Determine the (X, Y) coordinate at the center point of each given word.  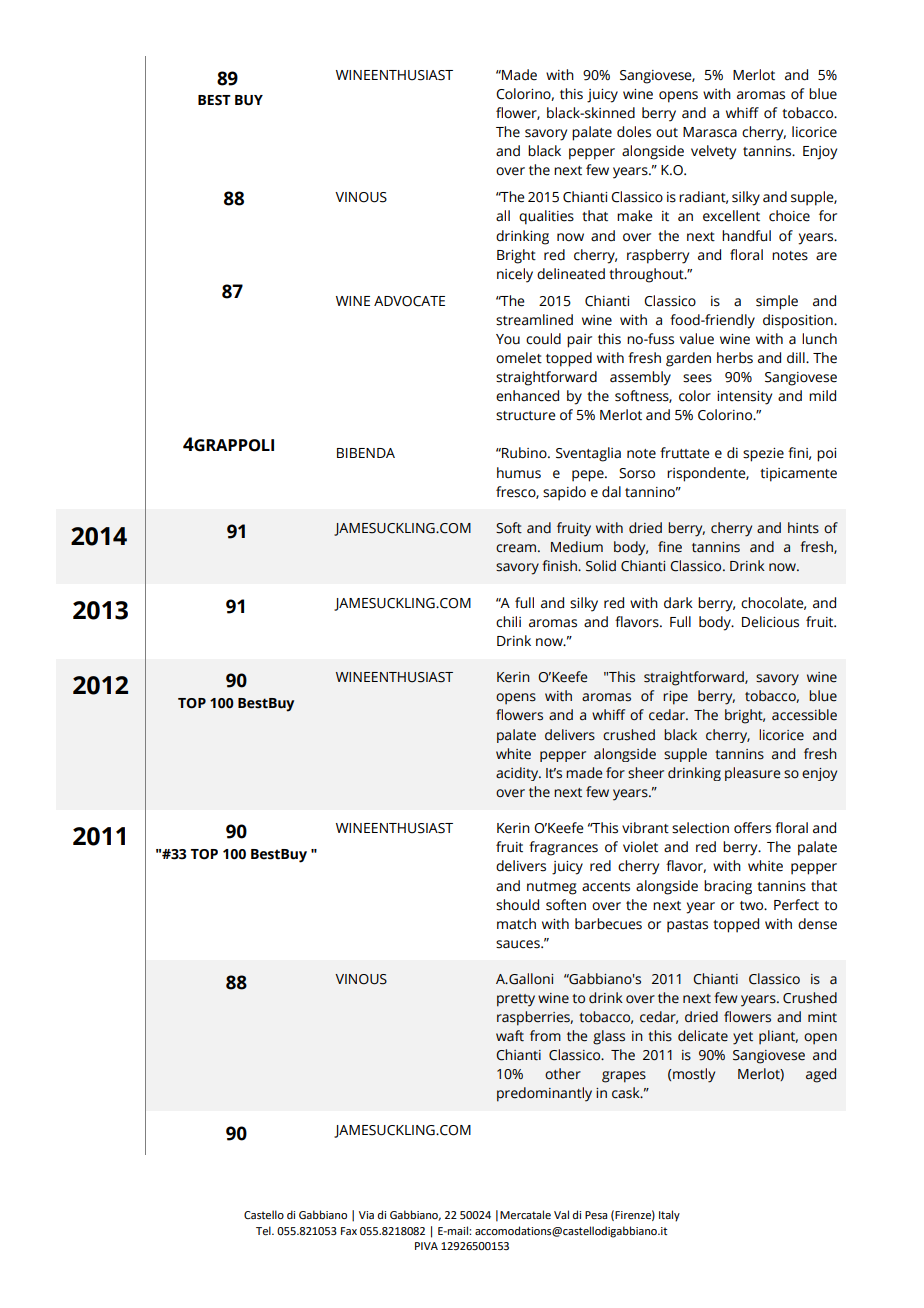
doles (634, 132)
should (517, 905)
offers (752, 828)
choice (789, 216)
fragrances (563, 848)
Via (366, 1215)
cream (516, 548)
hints (803, 528)
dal (611, 492)
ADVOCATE (409, 301)
